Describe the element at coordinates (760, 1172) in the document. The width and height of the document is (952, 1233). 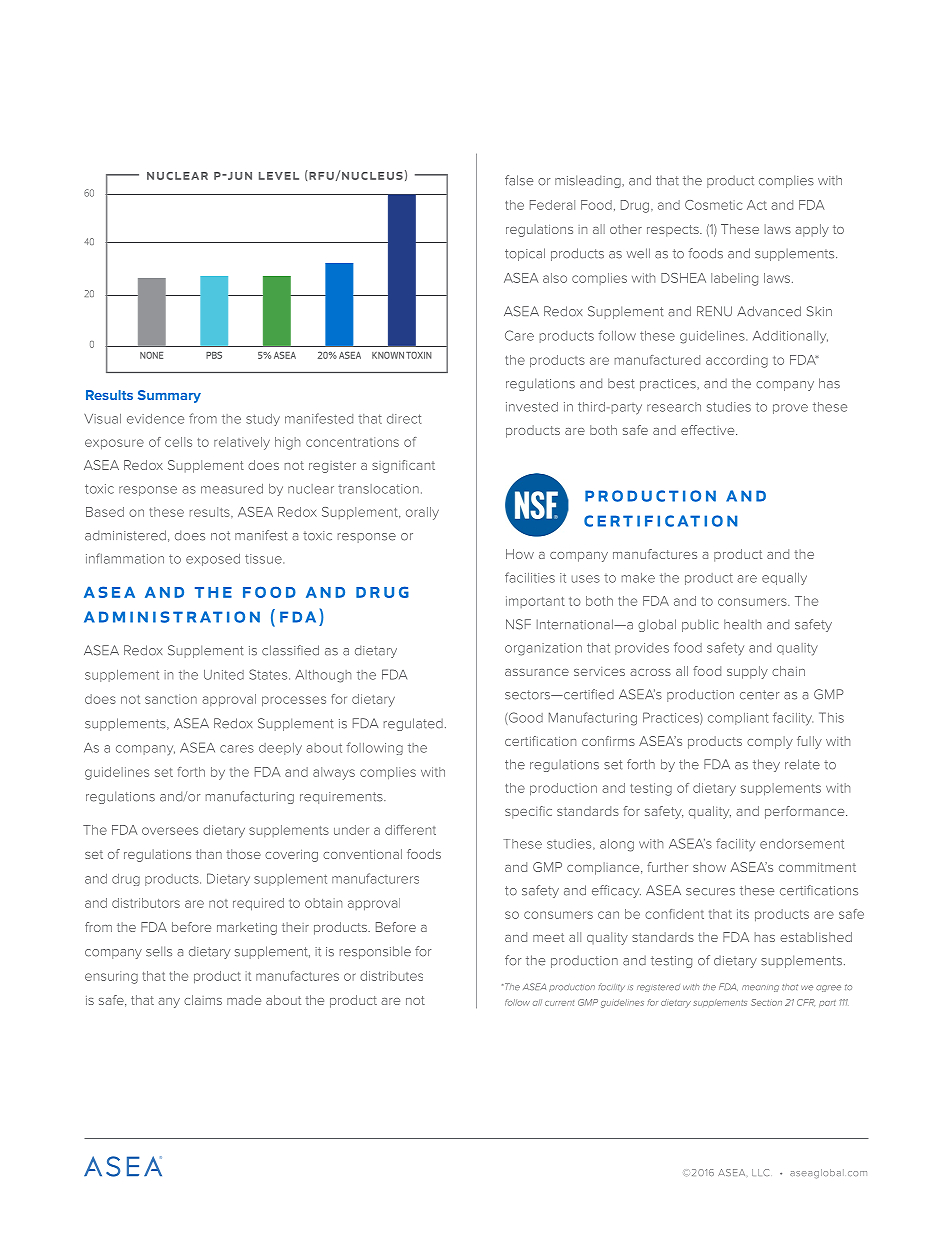
I see `LLC` at that location.
